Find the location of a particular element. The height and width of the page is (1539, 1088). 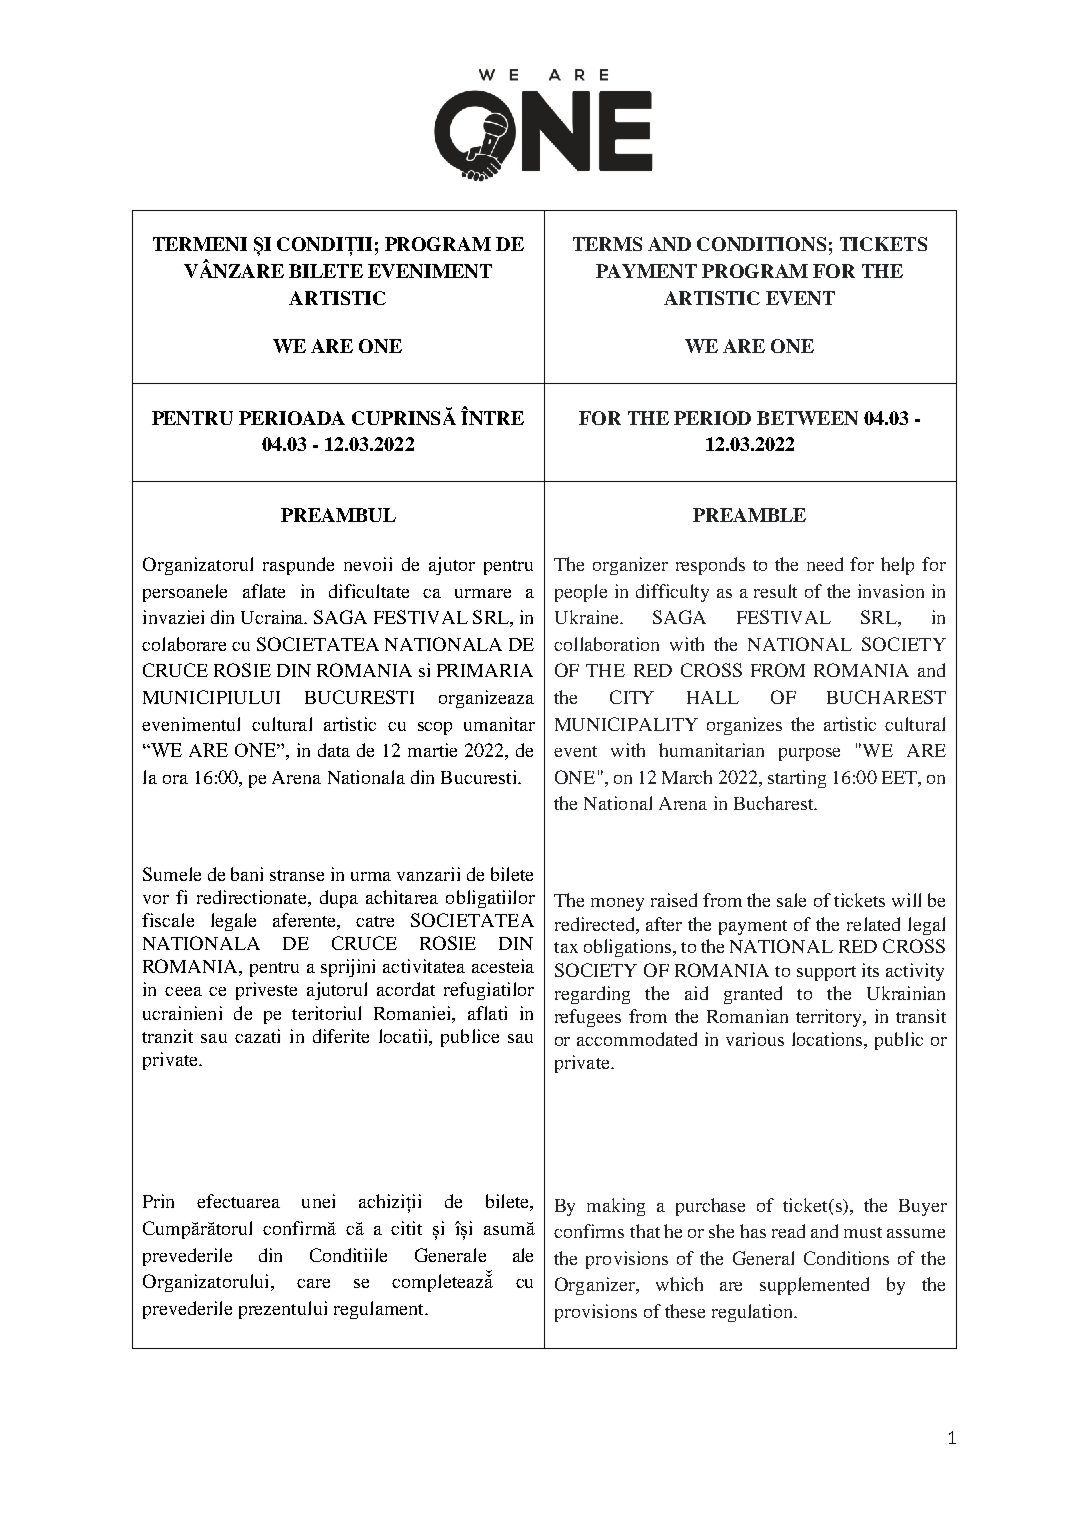

bani is located at coordinates (247, 874).
